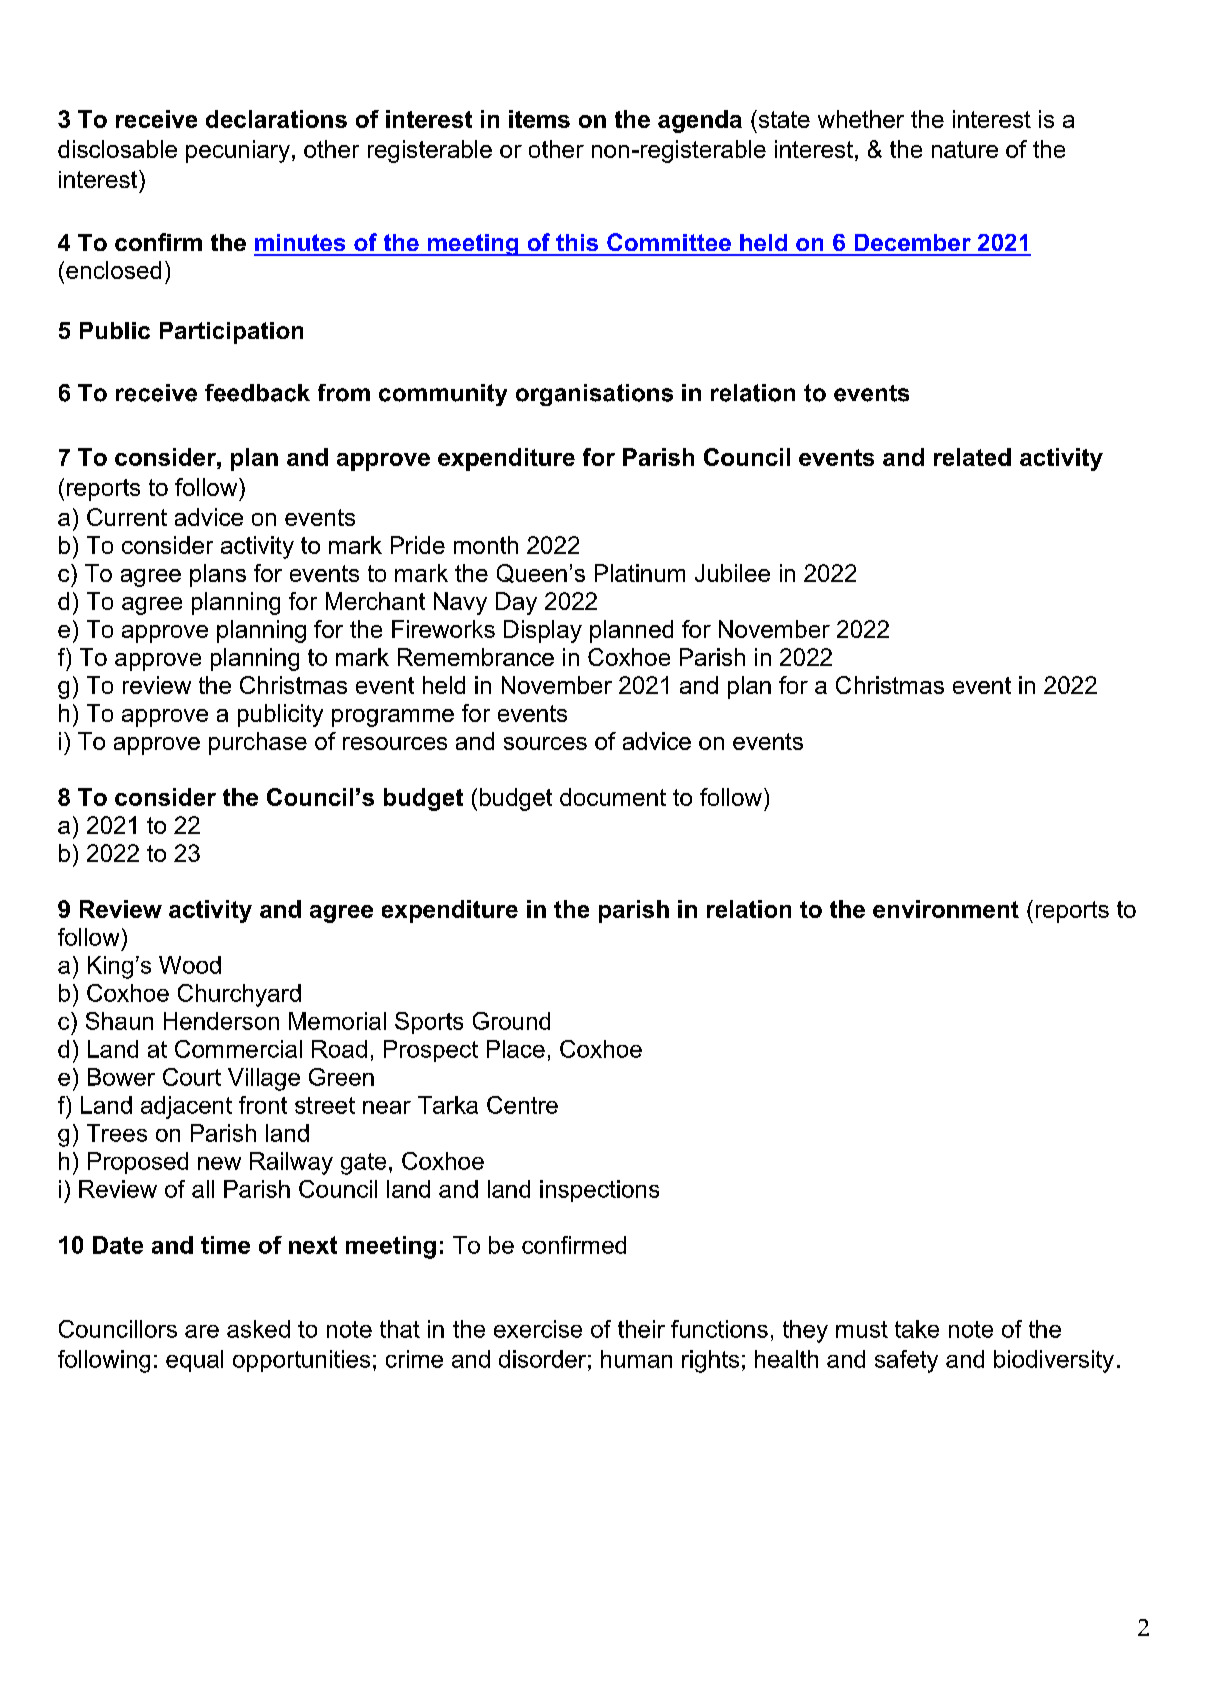  I want to click on are, so click(202, 1331).
